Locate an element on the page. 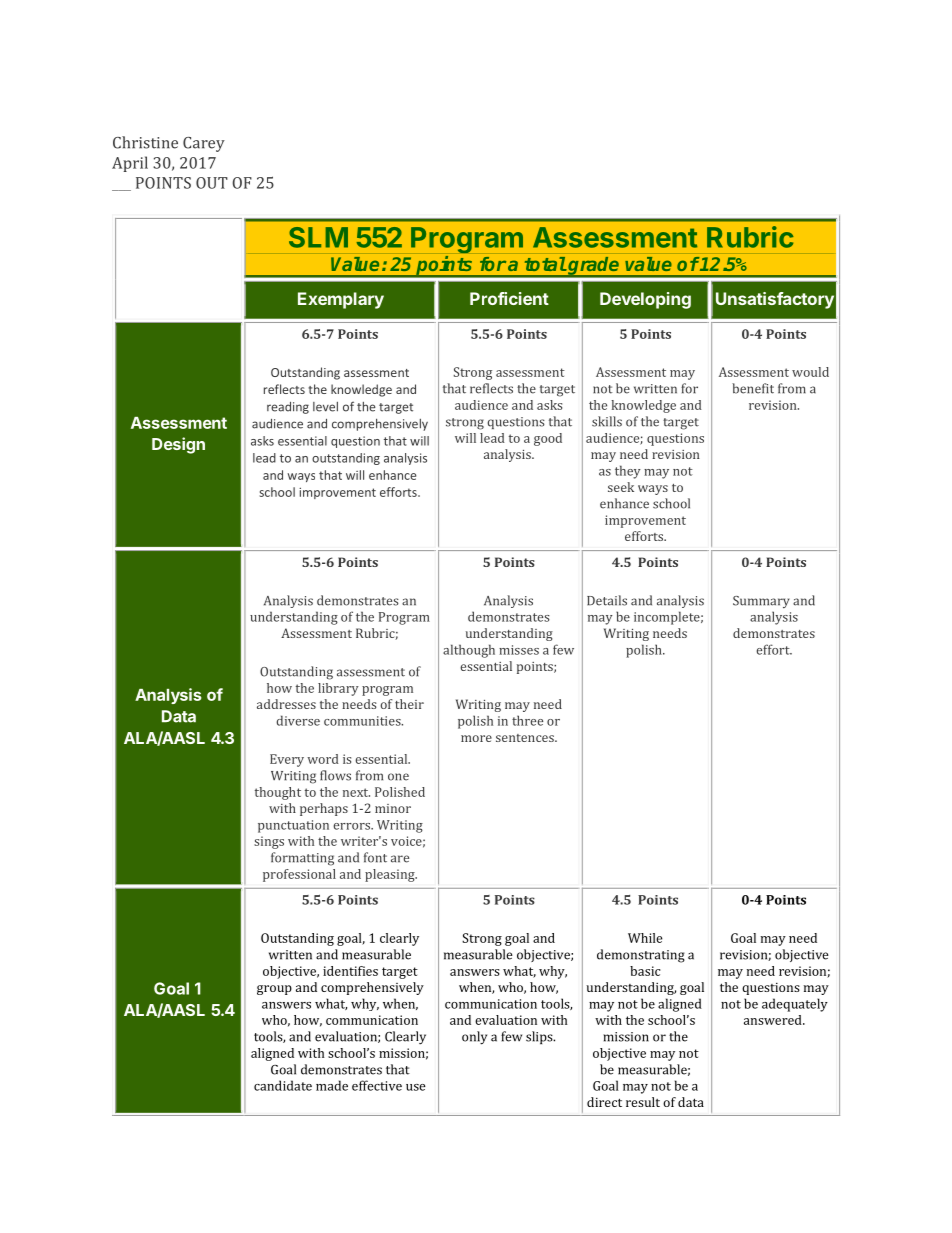  Carey is located at coordinates (204, 144).
